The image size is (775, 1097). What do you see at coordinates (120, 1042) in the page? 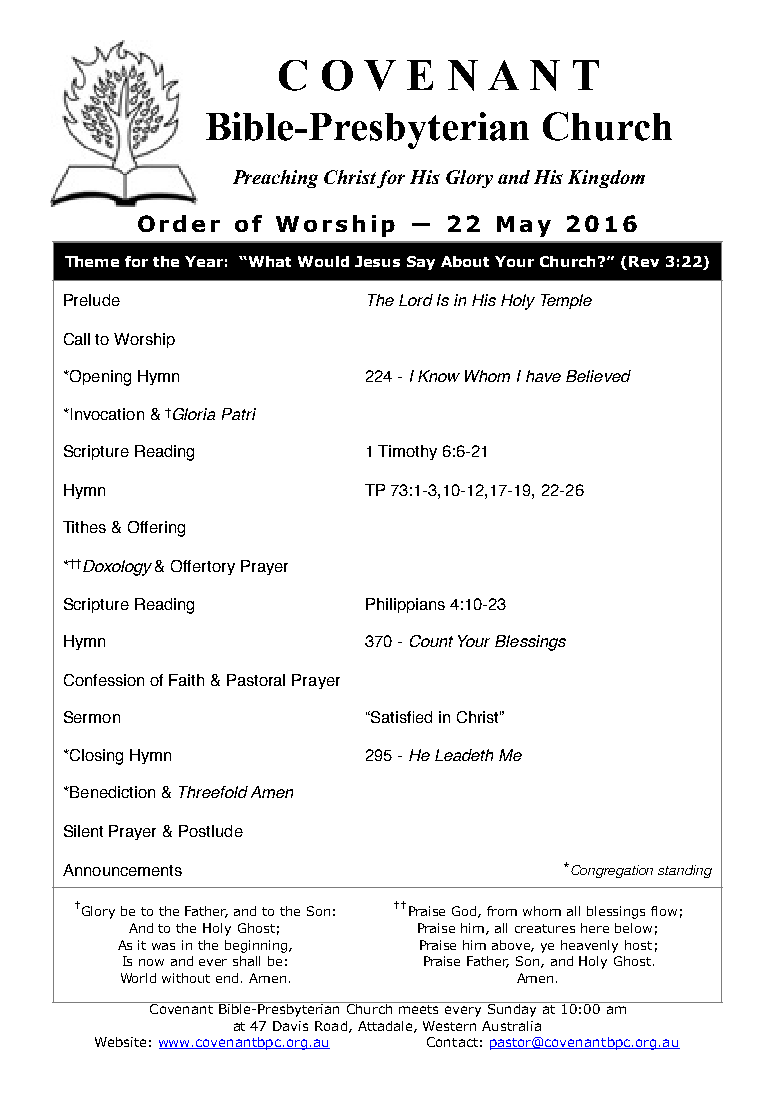
I see `Website` at bounding box center [120, 1042].
